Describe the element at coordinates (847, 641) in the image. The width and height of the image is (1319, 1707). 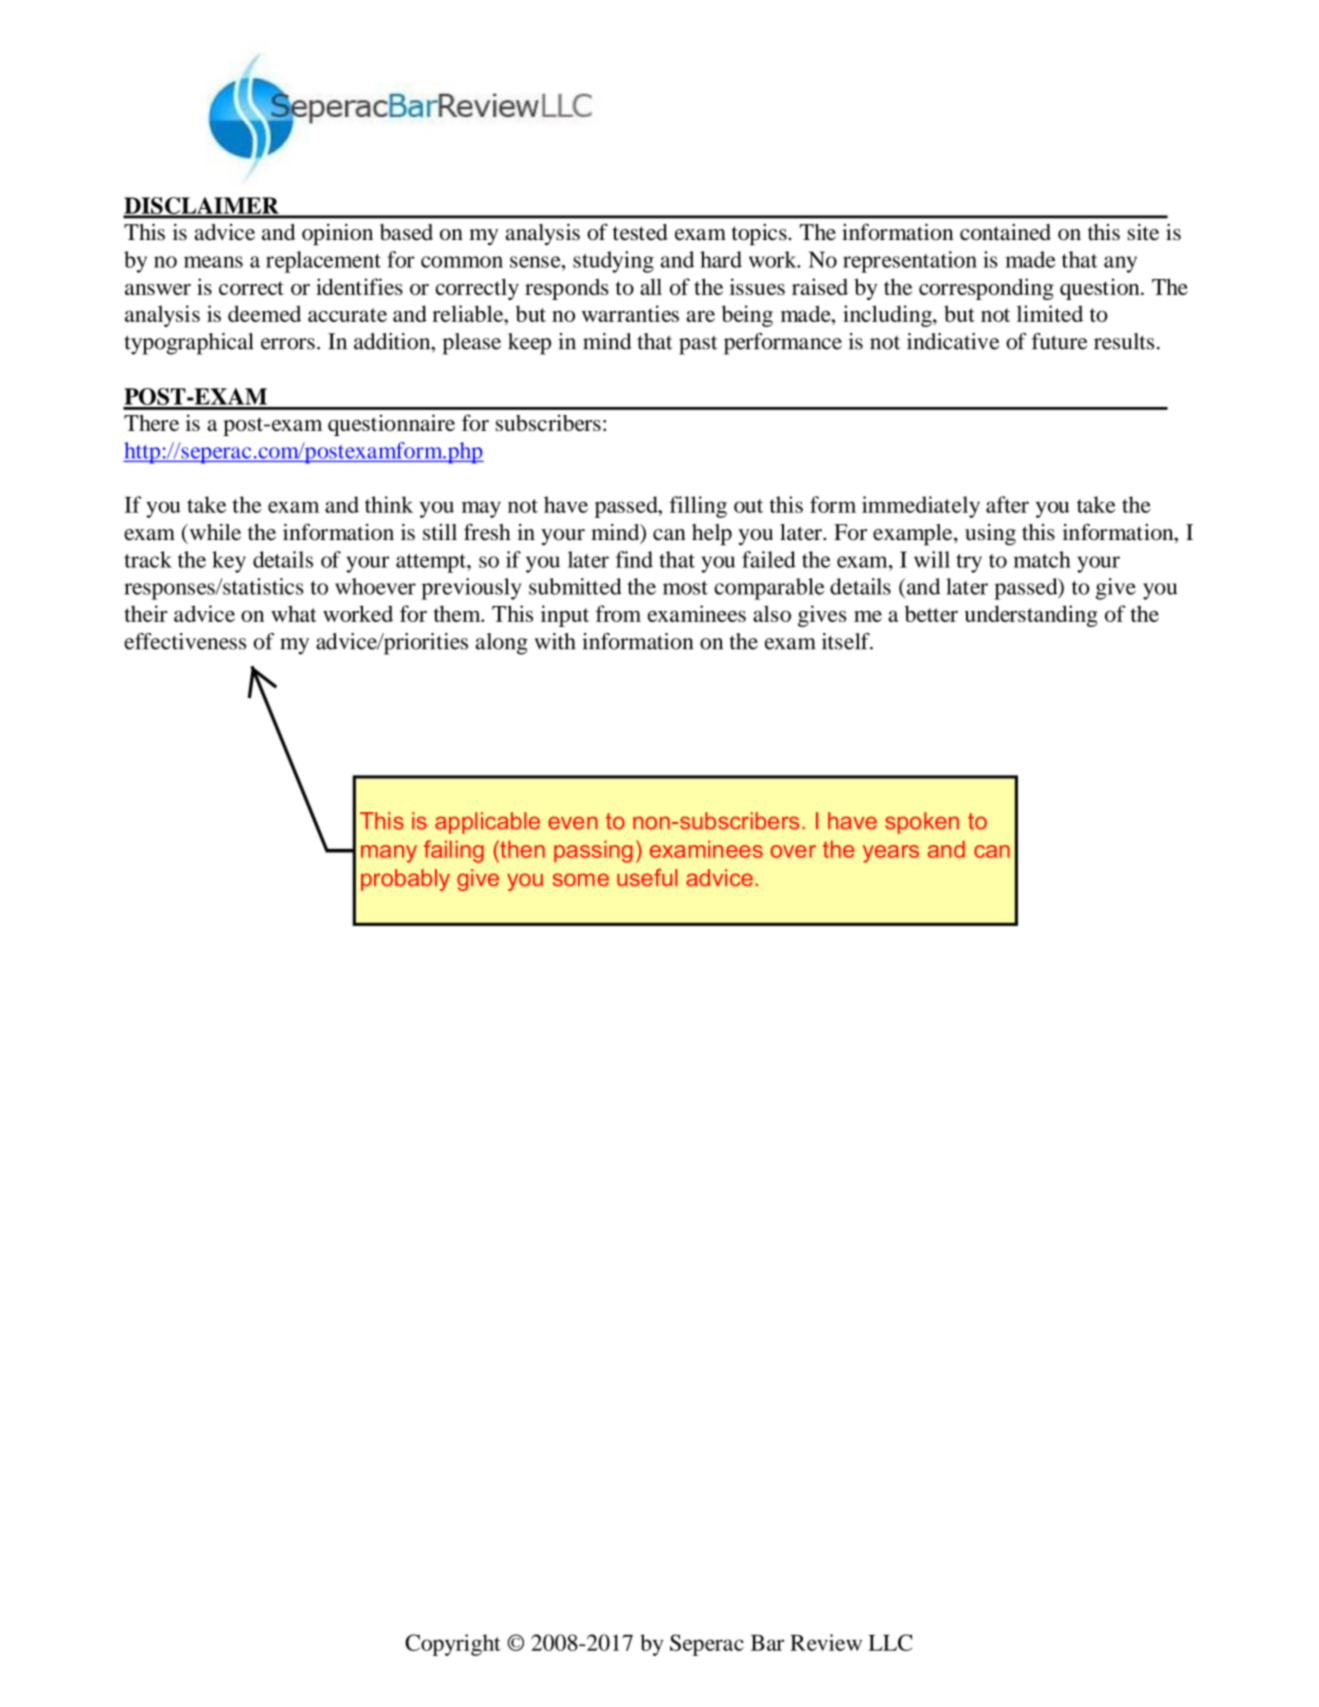
I see `itself` at that location.
